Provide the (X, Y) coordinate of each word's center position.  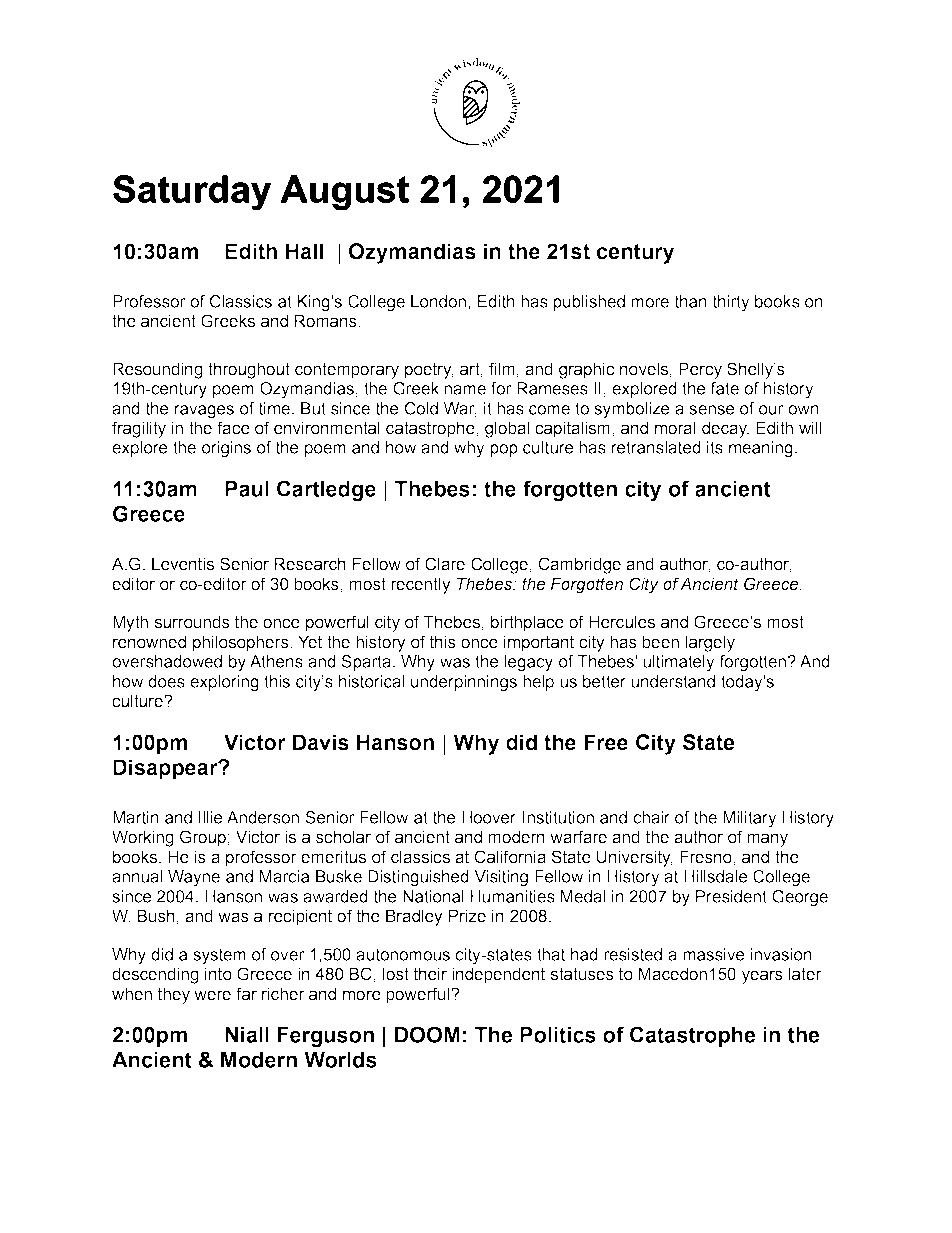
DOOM (427, 1034)
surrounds (192, 622)
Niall (247, 1035)
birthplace (527, 623)
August (345, 193)
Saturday (192, 193)
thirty (731, 303)
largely (710, 643)
